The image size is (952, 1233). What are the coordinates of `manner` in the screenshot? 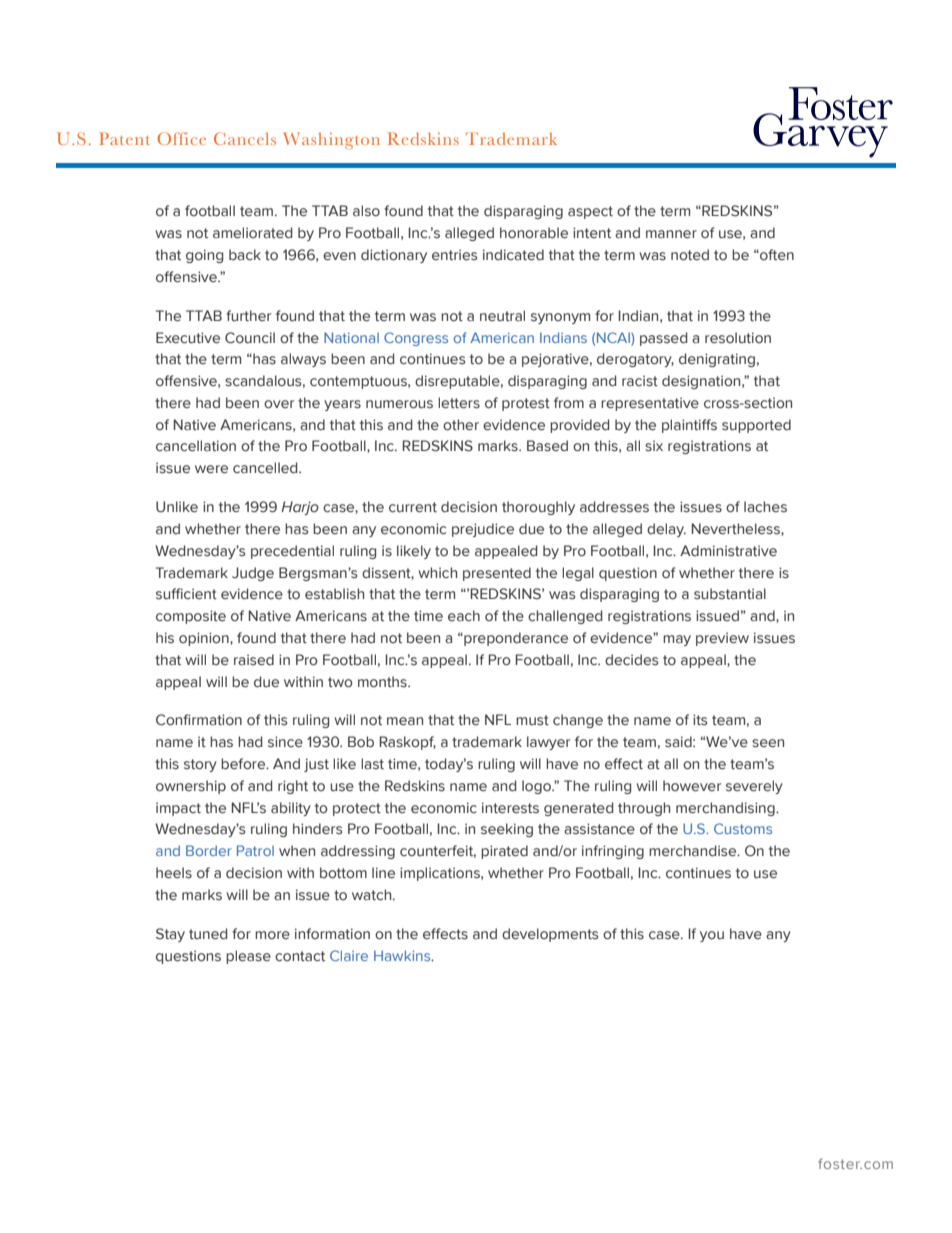 It's located at (671, 234).
